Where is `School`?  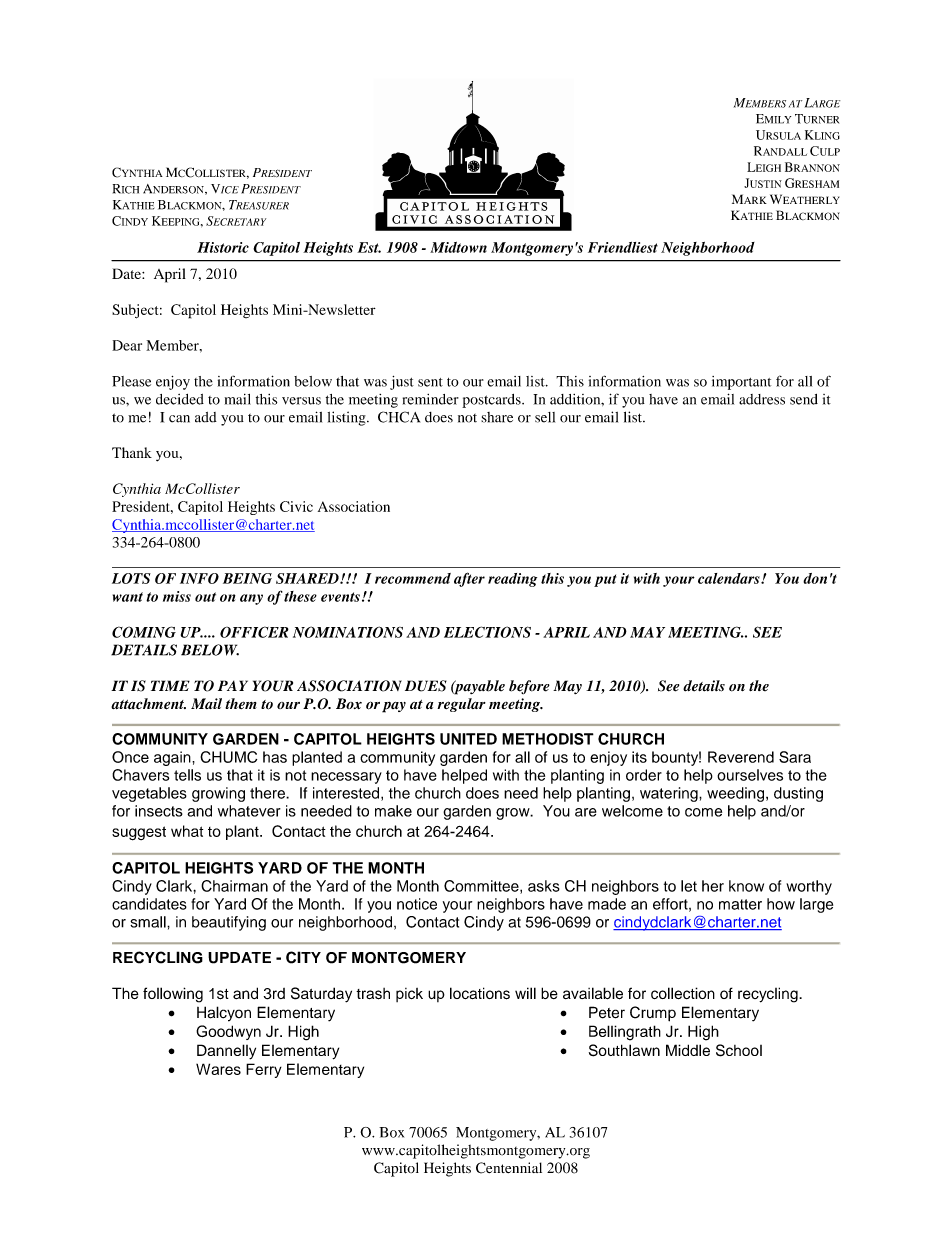 School is located at coordinates (739, 1050).
